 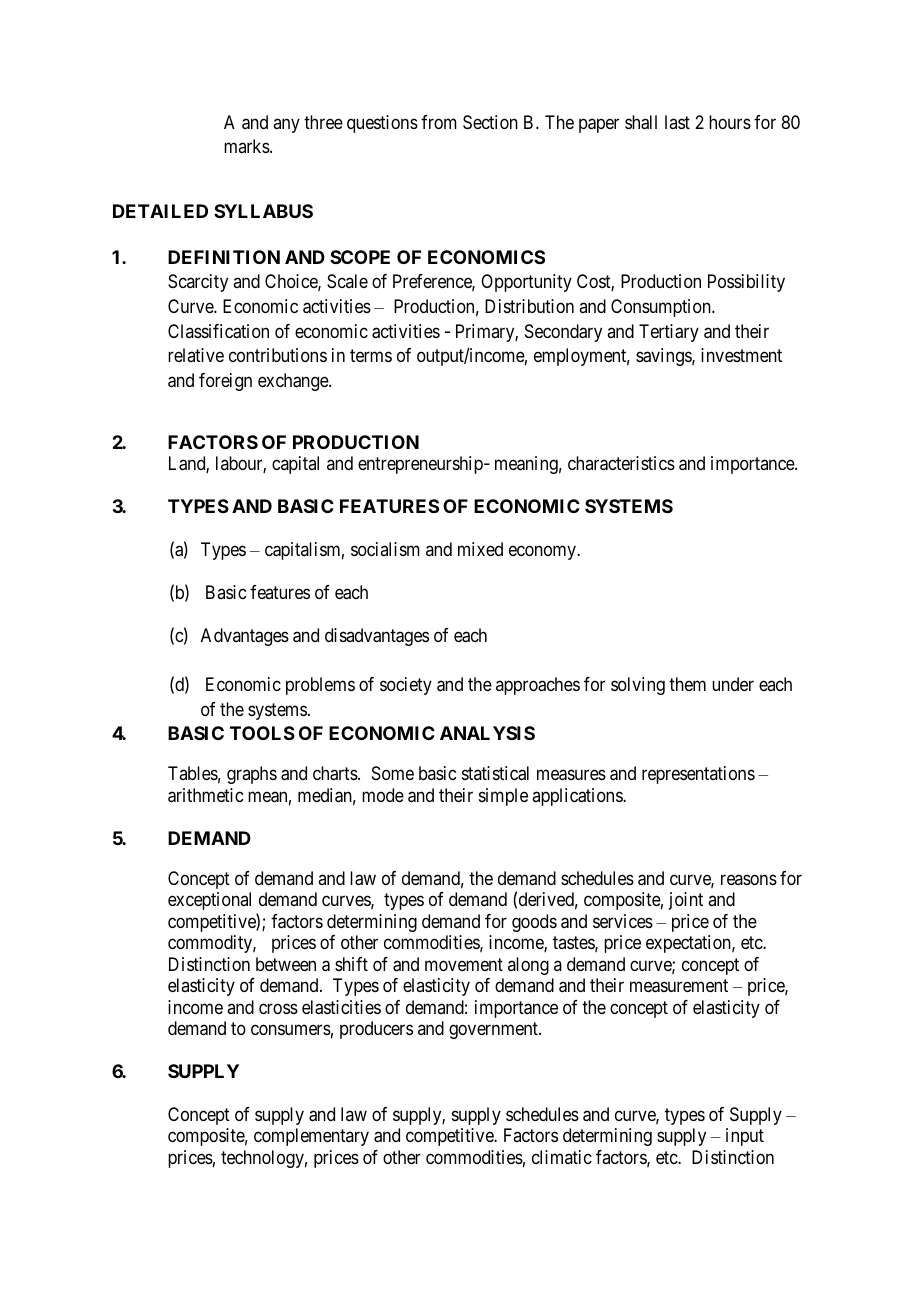 What do you see at coordinates (247, 146) in the screenshot?
I see `marks` at bounding box center [247, 146].
